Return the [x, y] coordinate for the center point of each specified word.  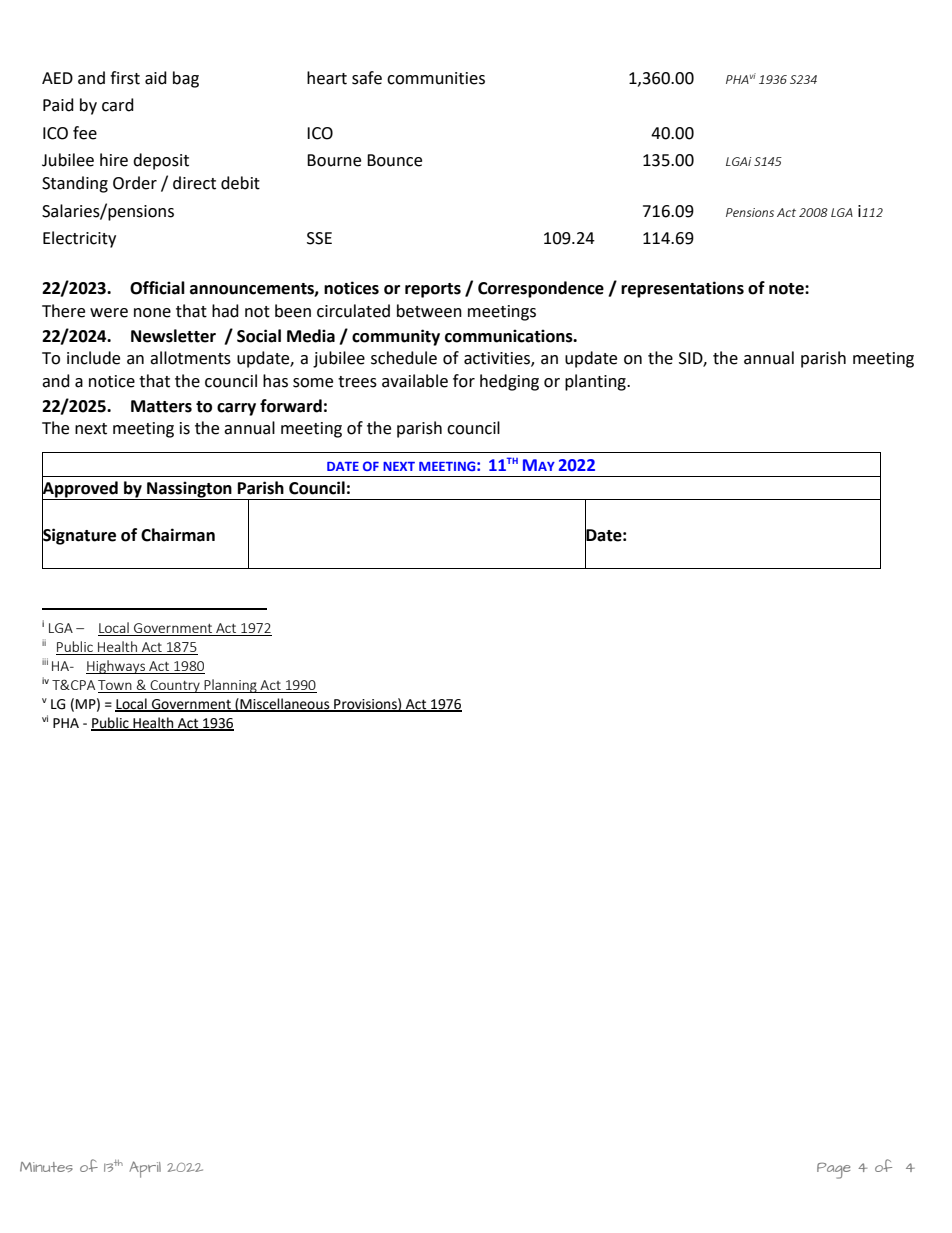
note [787, 289]
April [145, 1169]
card [118, 105]
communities [436, 78]
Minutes [46, 1167]
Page [833, 1170]
